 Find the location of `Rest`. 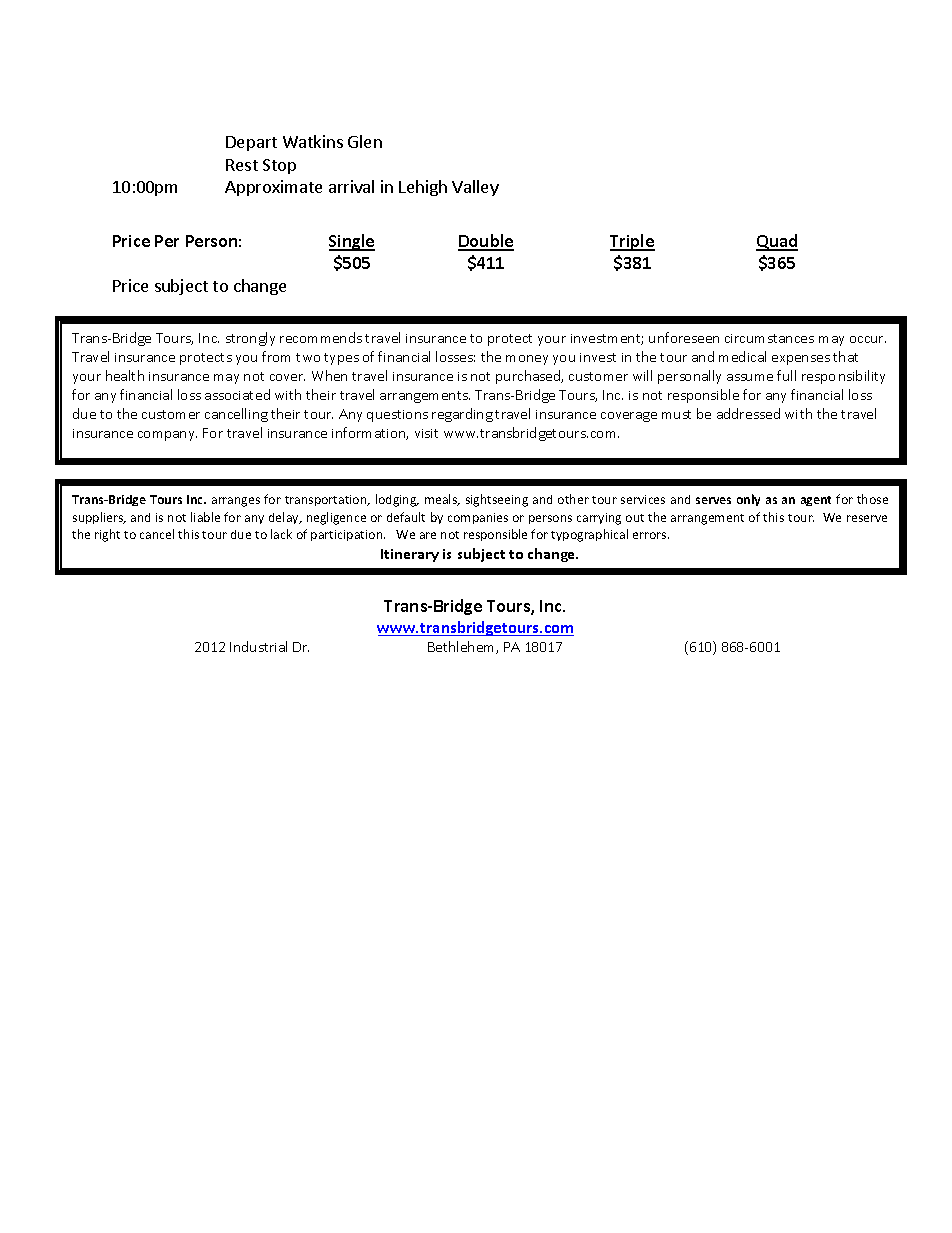

Rest is located at coordinates (242, 165).
